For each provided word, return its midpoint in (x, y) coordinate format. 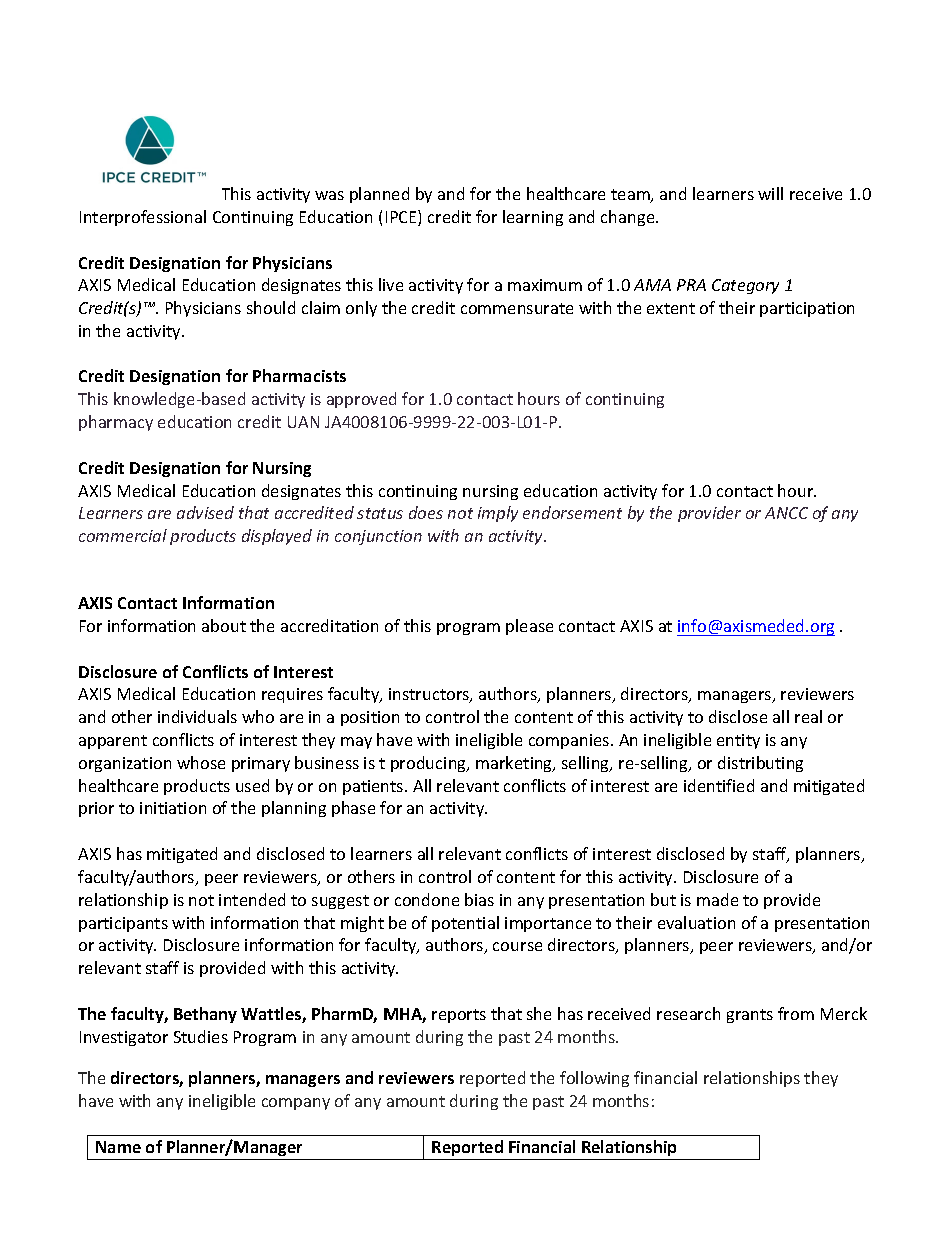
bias (479, 899)
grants (750, 1016)
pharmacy (116, 423)
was (329, 195)
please (529, 627)
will (770, 193)
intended (252, 899)
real (808, 716)
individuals (197, 716)
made (717, 899)
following (594, 1079)
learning (533, 218)
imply (498, 514)
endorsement (572, 512)
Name (118, 1147)
